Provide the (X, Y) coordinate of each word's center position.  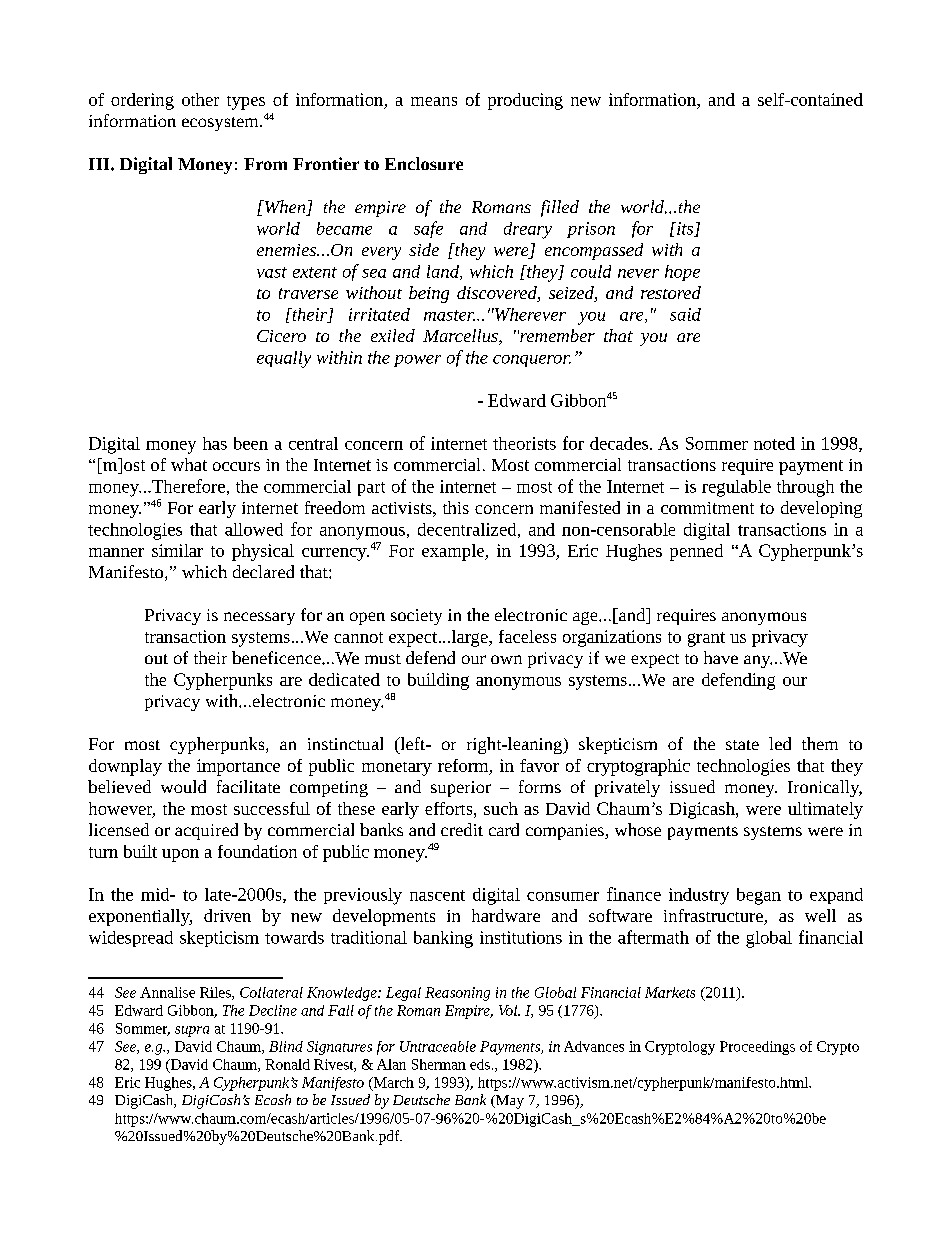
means (434, 101)
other (200, 99)
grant (706, 639)
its (685, 229)
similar (177, 550)
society (416, 617)
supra (192, 1031)
